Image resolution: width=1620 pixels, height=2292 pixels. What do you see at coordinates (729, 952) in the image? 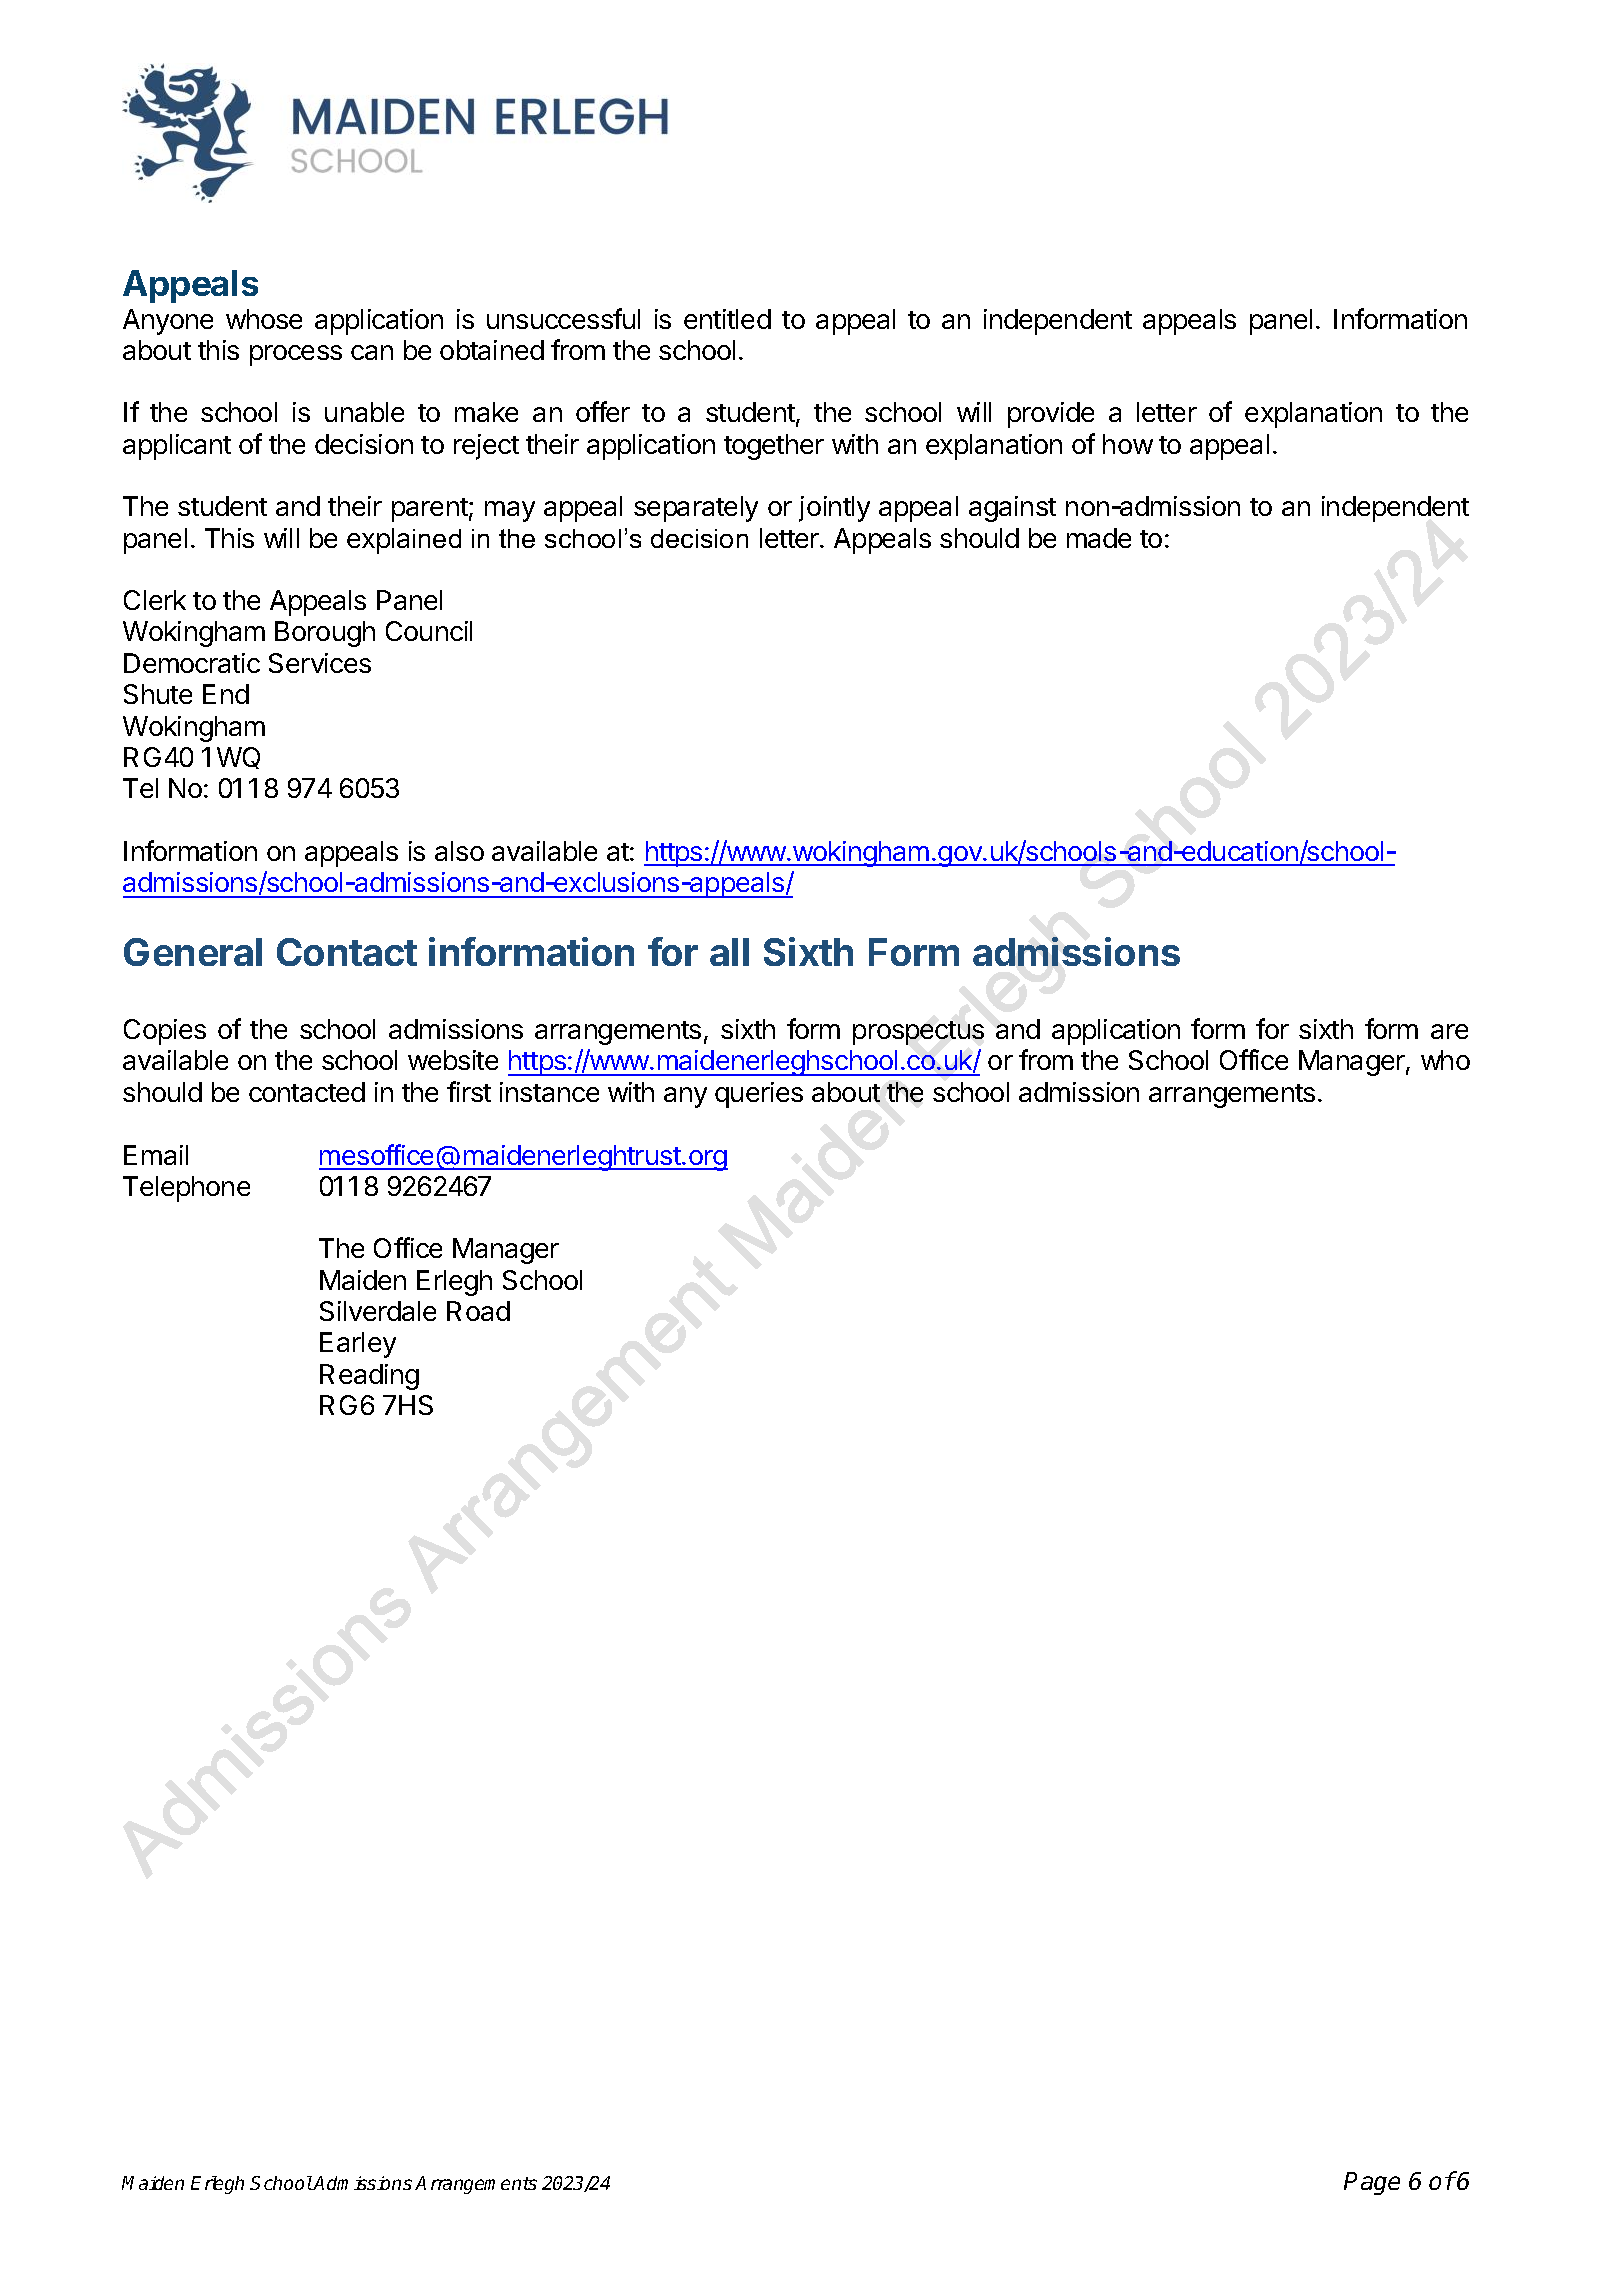
I see `all` at bounding box center [729, 952].
